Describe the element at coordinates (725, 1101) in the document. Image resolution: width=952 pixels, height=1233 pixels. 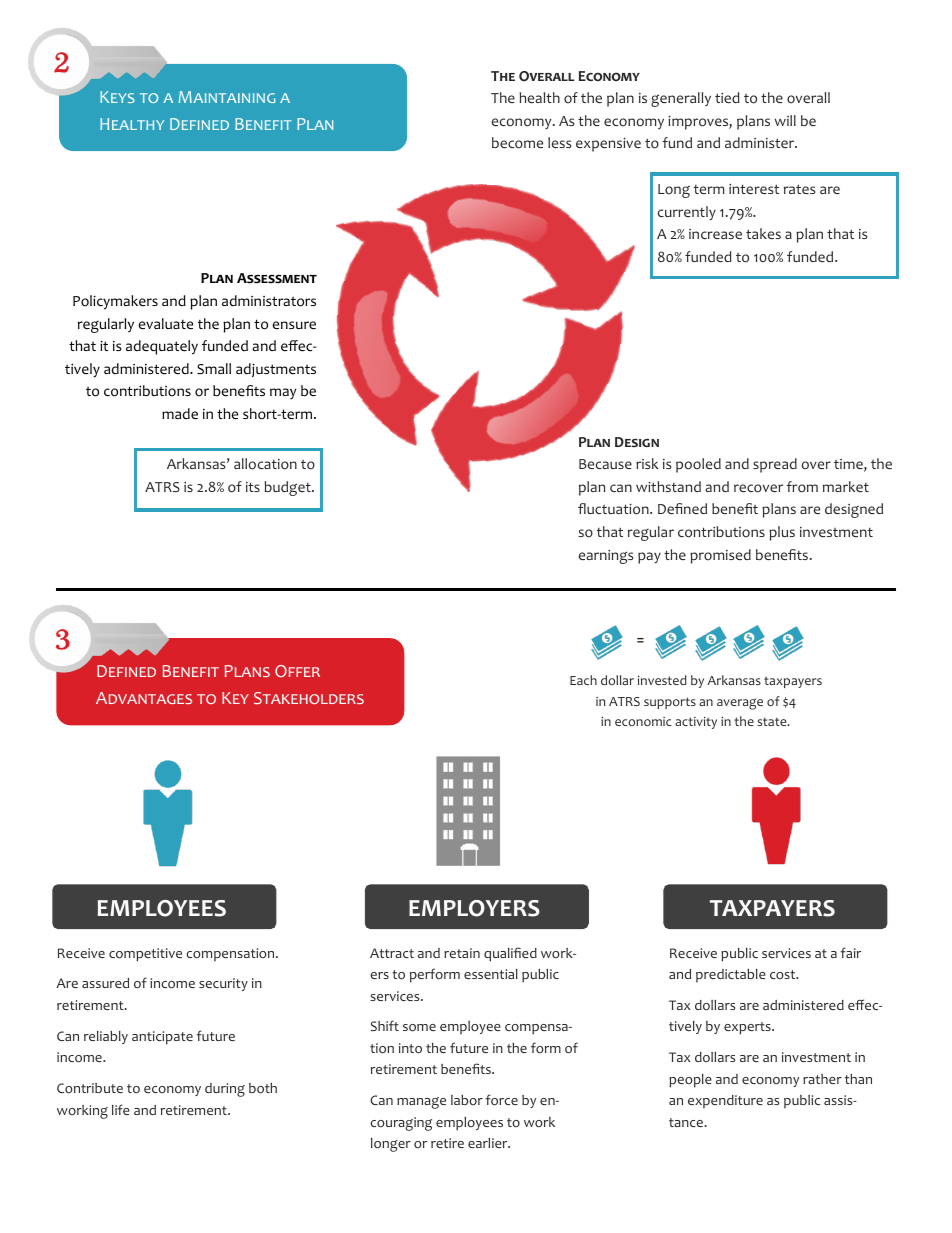
I see `expenditure` at that location.
